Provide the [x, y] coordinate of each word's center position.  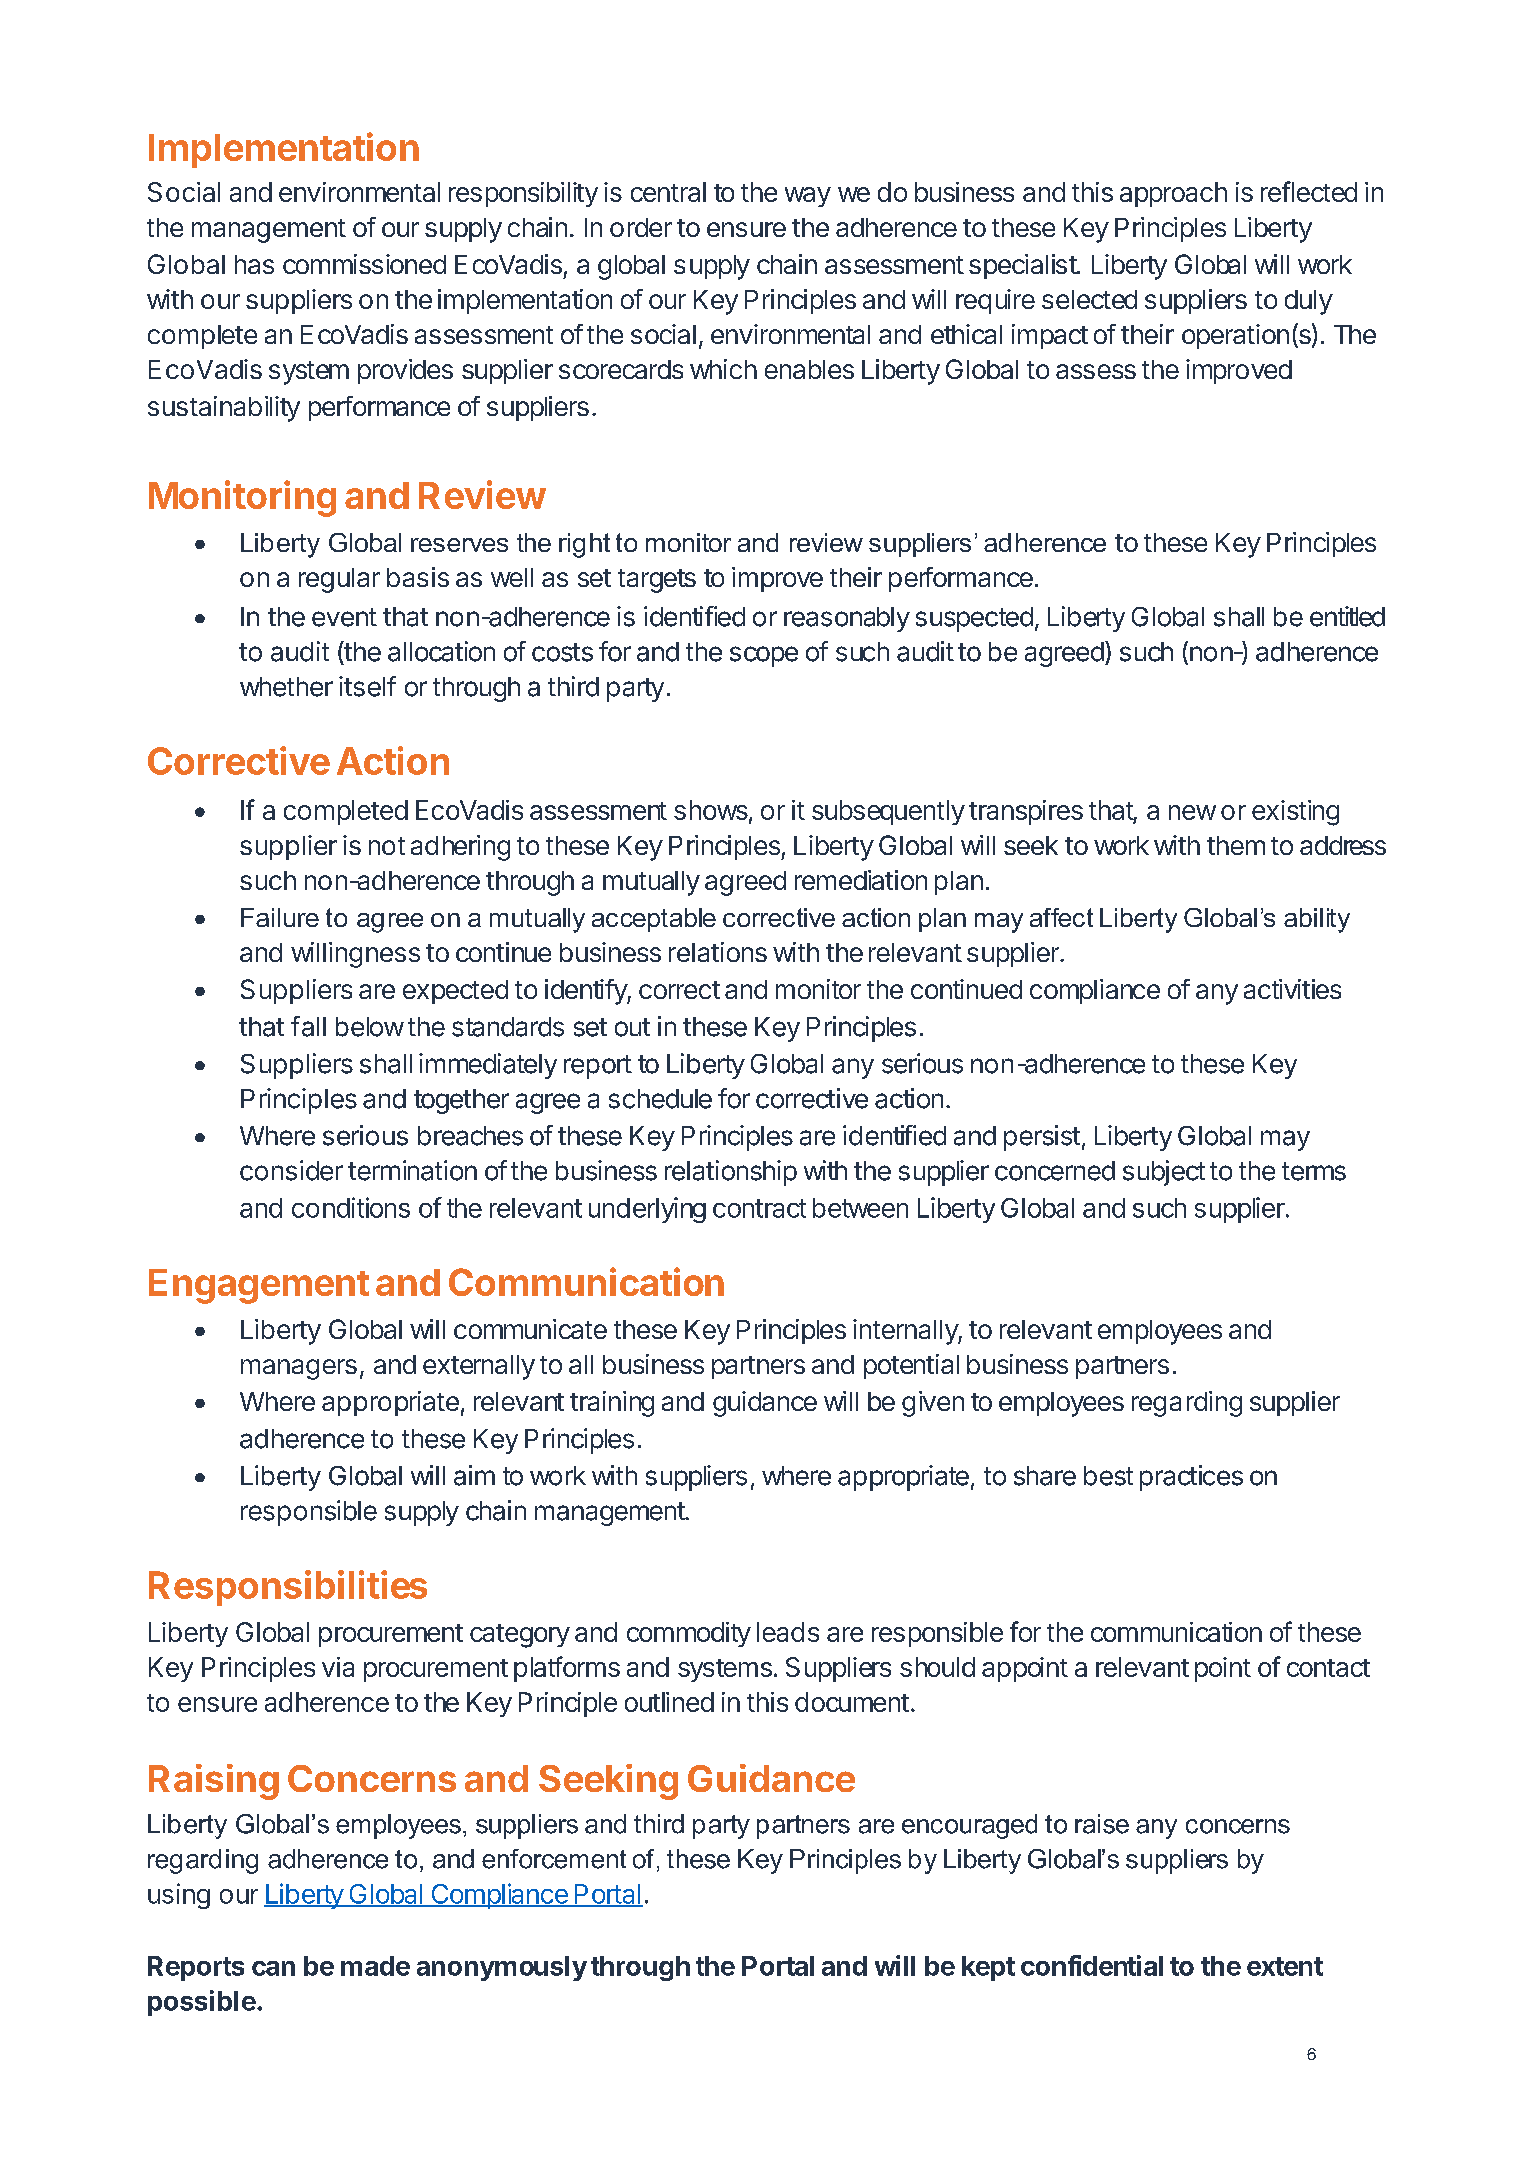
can [273, 1968]
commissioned [364, 264]
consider [291, 1170]
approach [1173, 194]
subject [1164, 1173]
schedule [660, 1099]
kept [988, 1968]
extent [1285, 1966]
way [808, 197]
